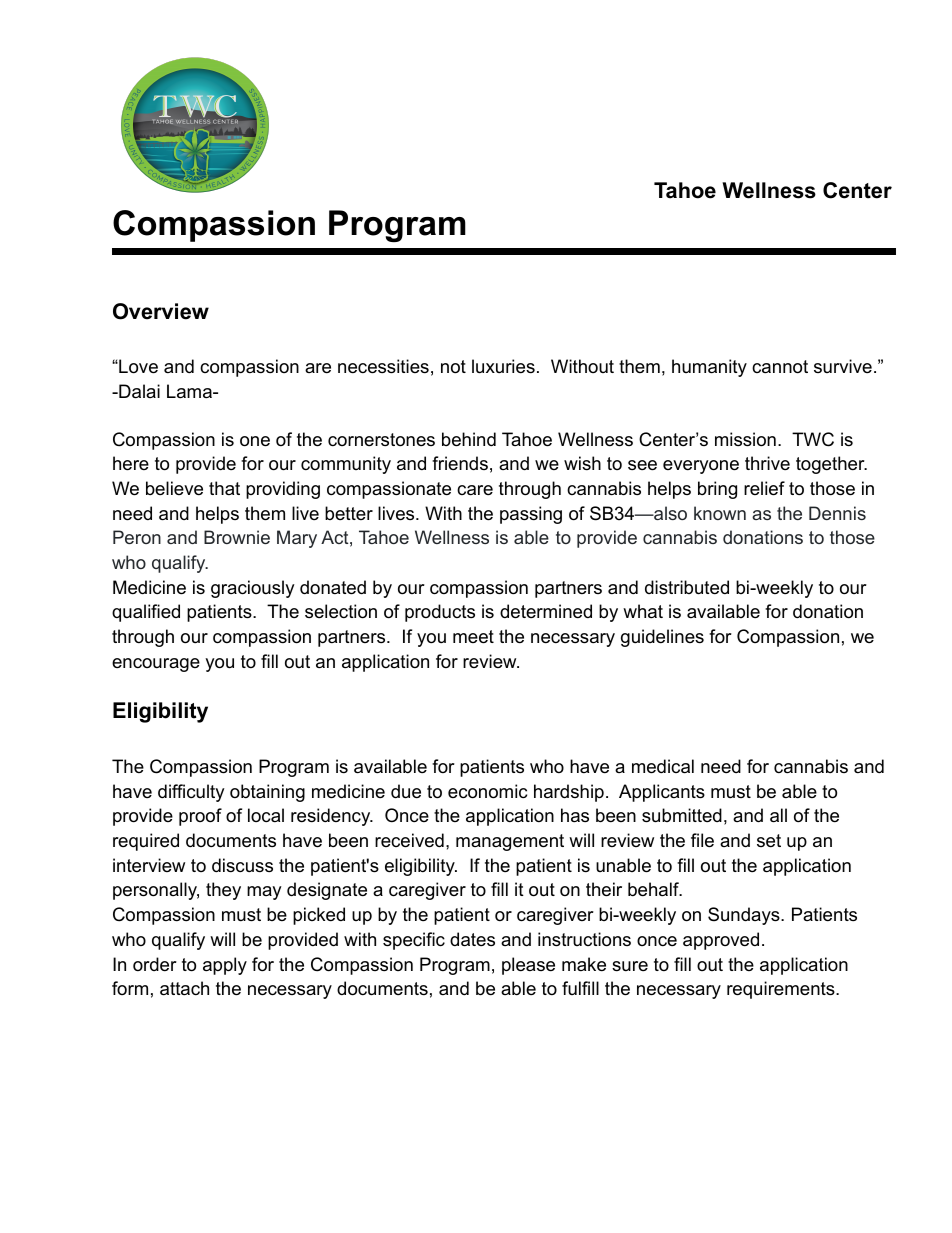  Describe the element at coordinates (156, 665) in the screenshot. I see `encourage` at that location.
